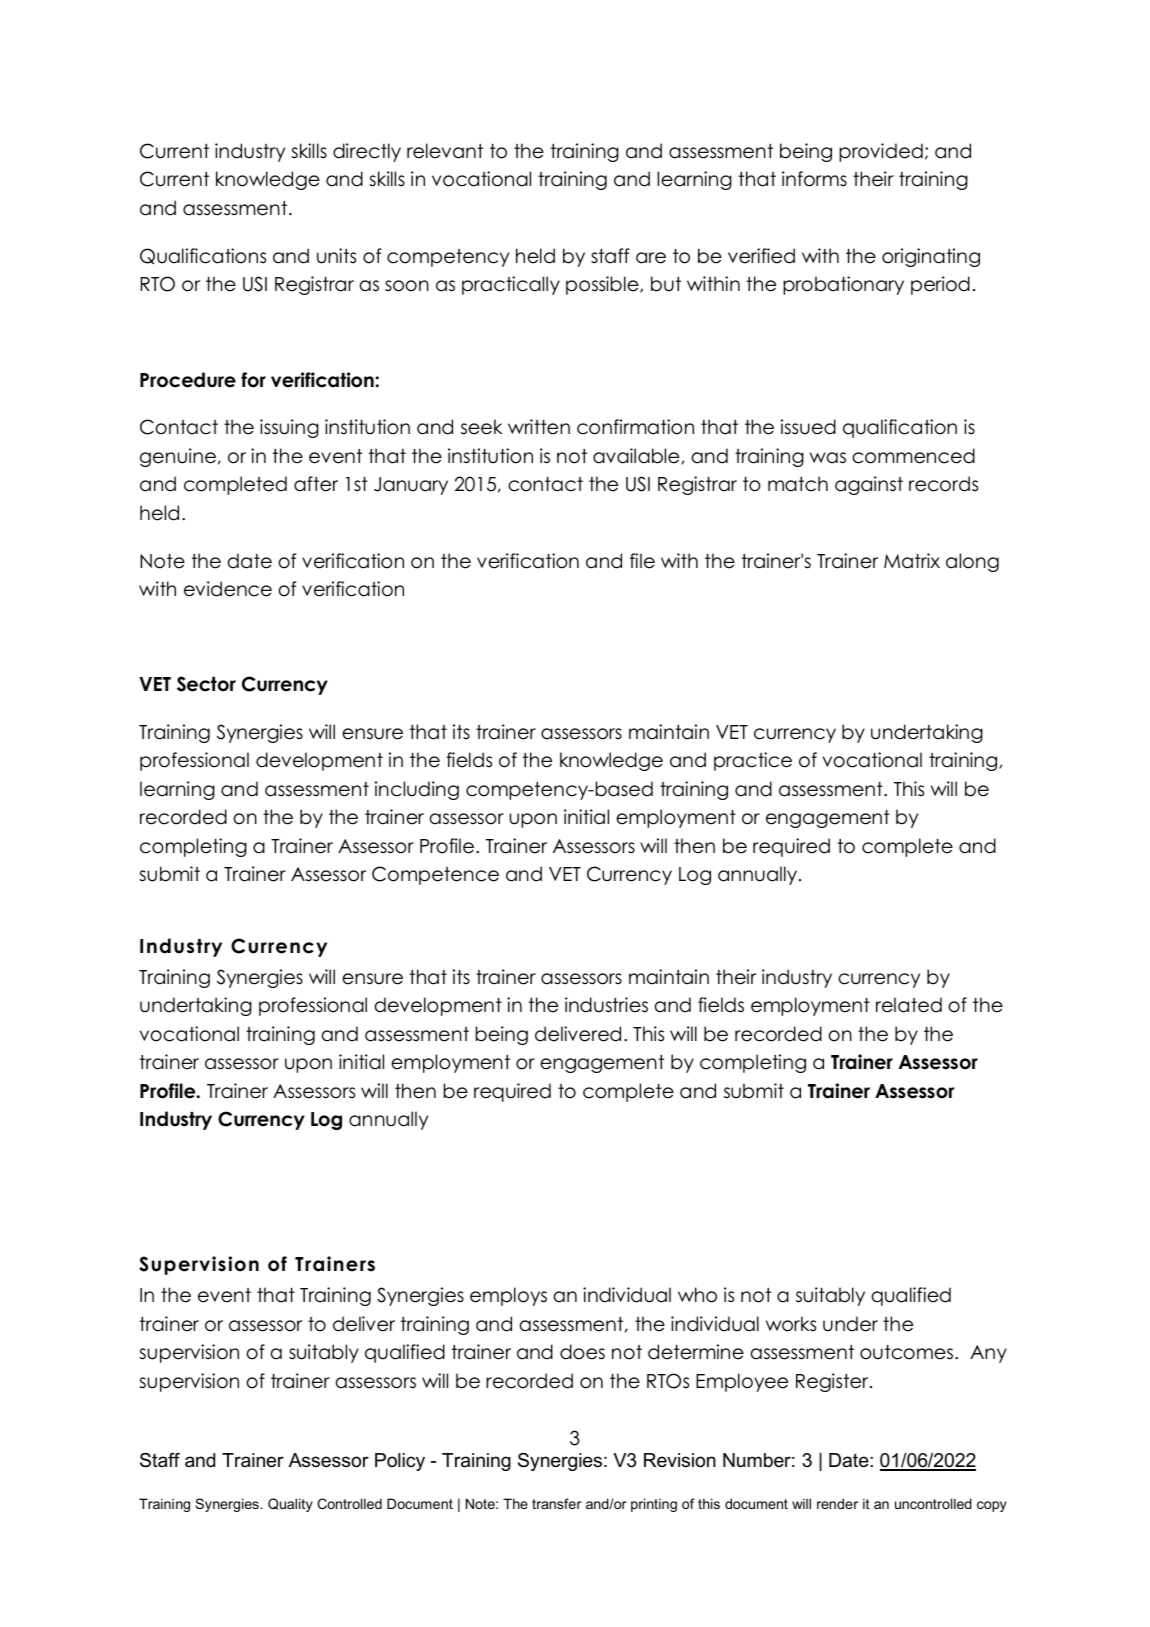 This screenshot has width=1150, height=1627. What do you see at coordinates (651, 258) in the screenshot?
I see `are` at bounding box center [651, 258].
